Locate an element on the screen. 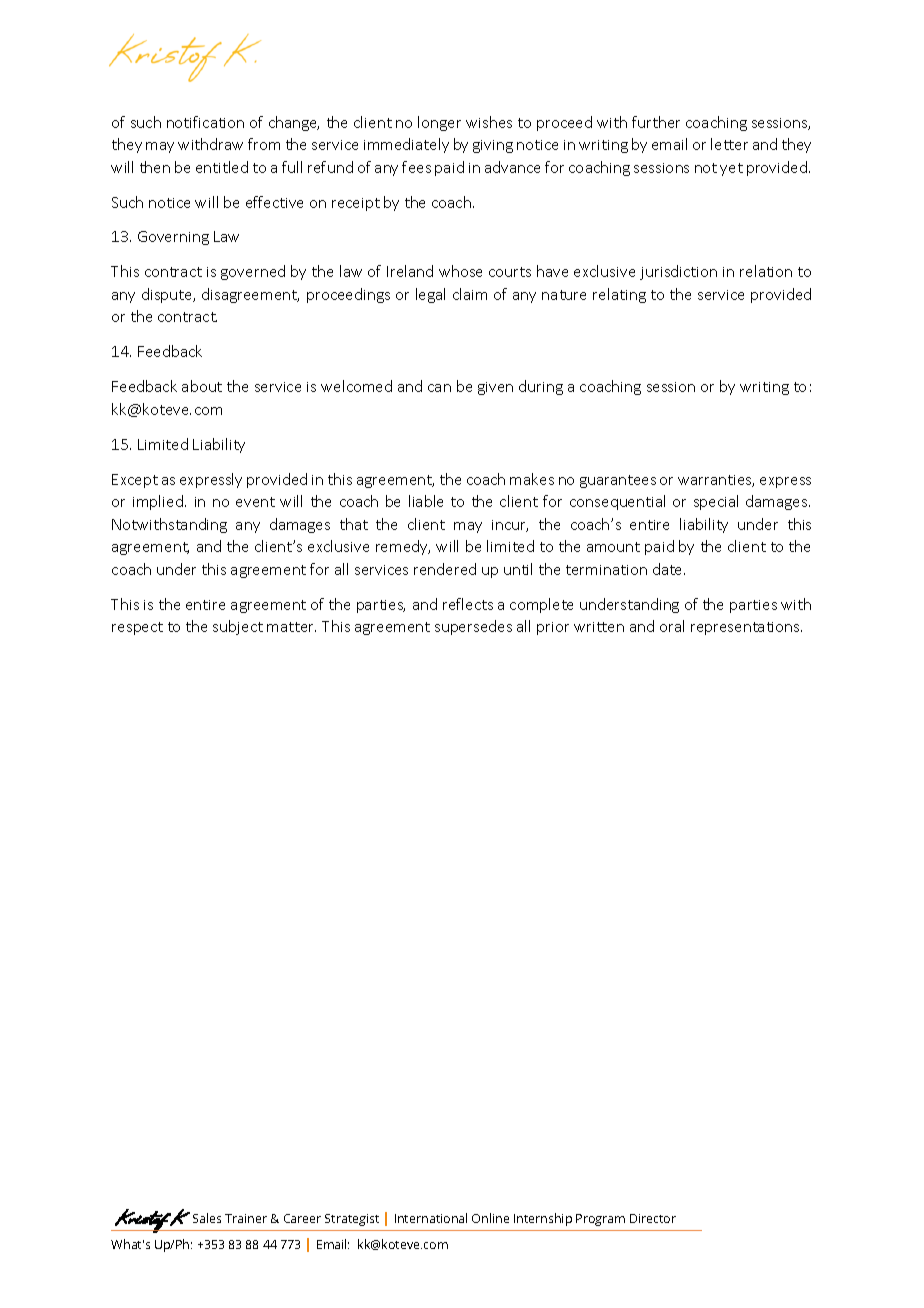 The image size is (924, 1308). entitled is located at coordinates (222, 167).
